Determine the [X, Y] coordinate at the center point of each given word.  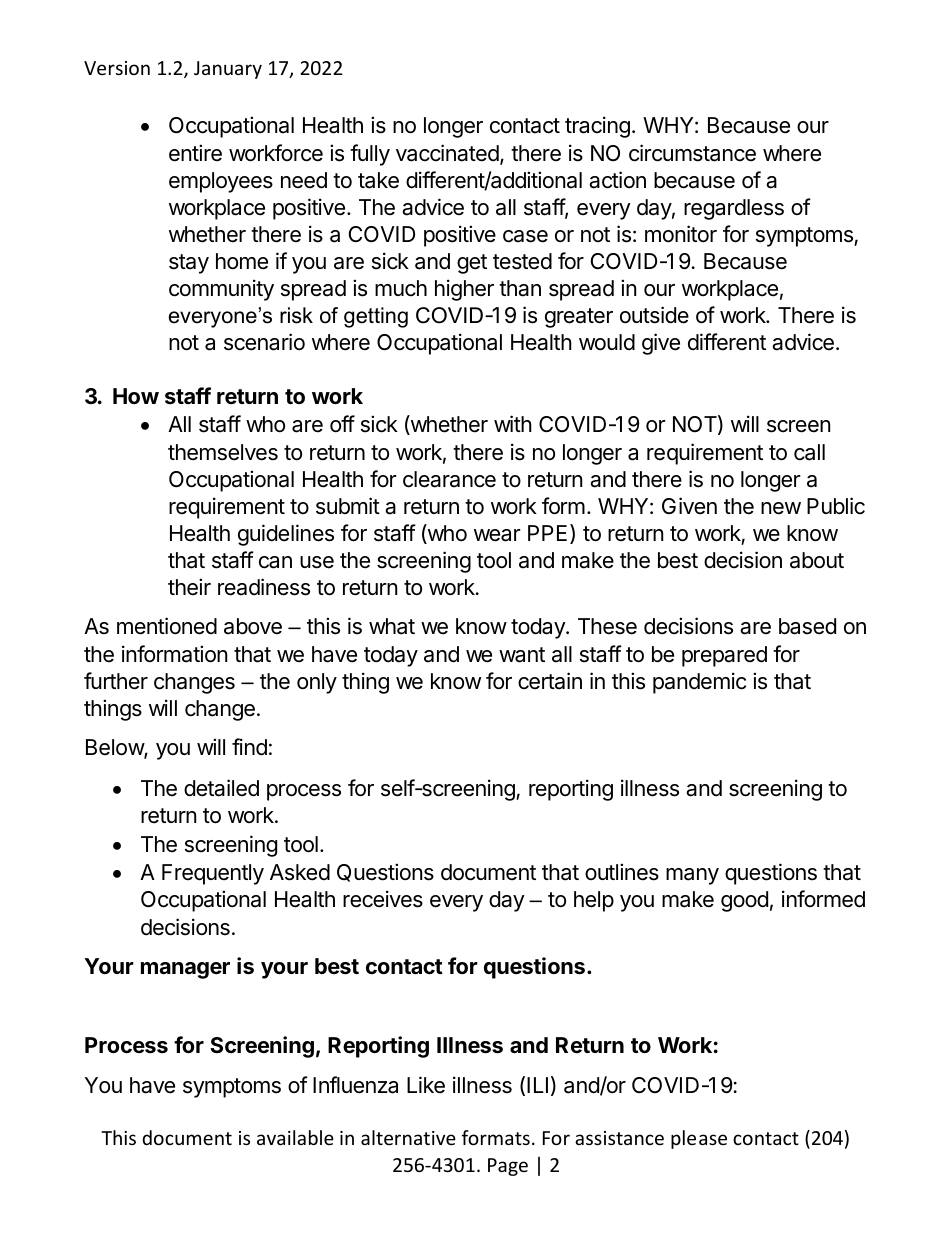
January [228, 70]
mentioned [167, 626]
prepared [724, 656]
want [522, 655]
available [295, 1137]
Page [508, 1167]
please [699, 1139]
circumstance [692, 153]
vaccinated [448, 154]
